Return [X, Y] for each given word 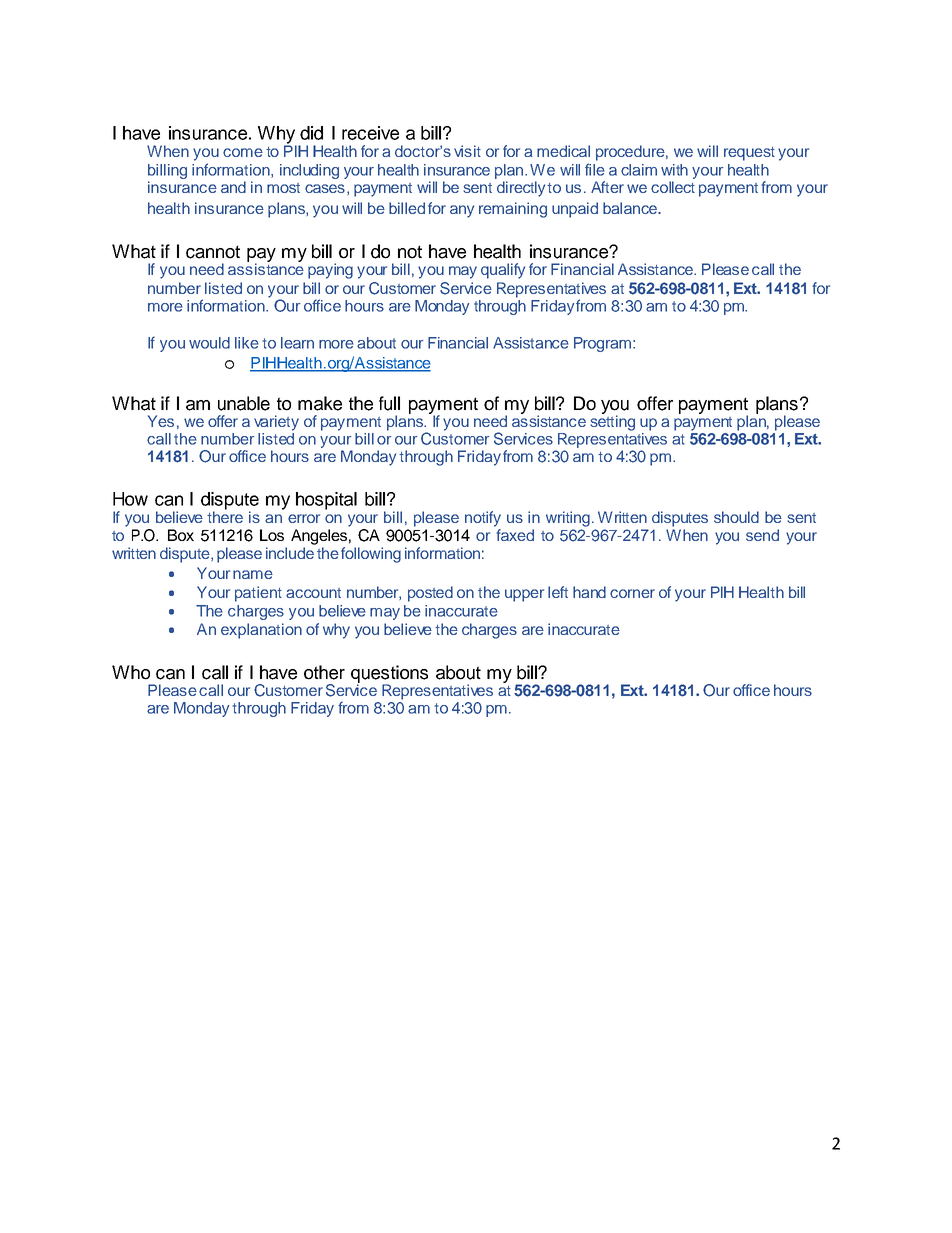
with [674, 170]
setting [612, 422]
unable [244, 403]
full [389, 403]
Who [131, 672]
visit [467, 151]
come [243, 152]
